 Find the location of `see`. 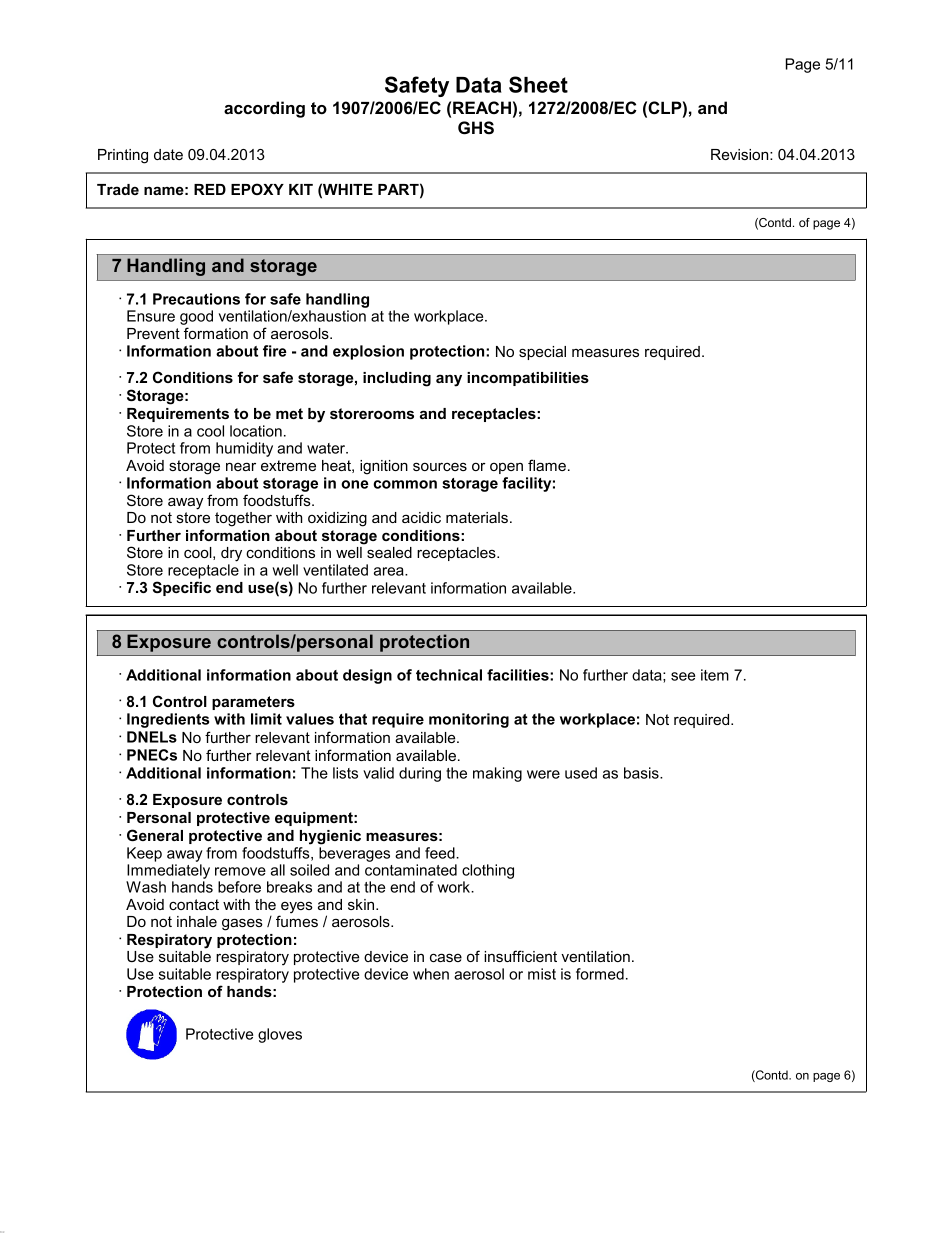

see is located at coordinates (683, 676).
